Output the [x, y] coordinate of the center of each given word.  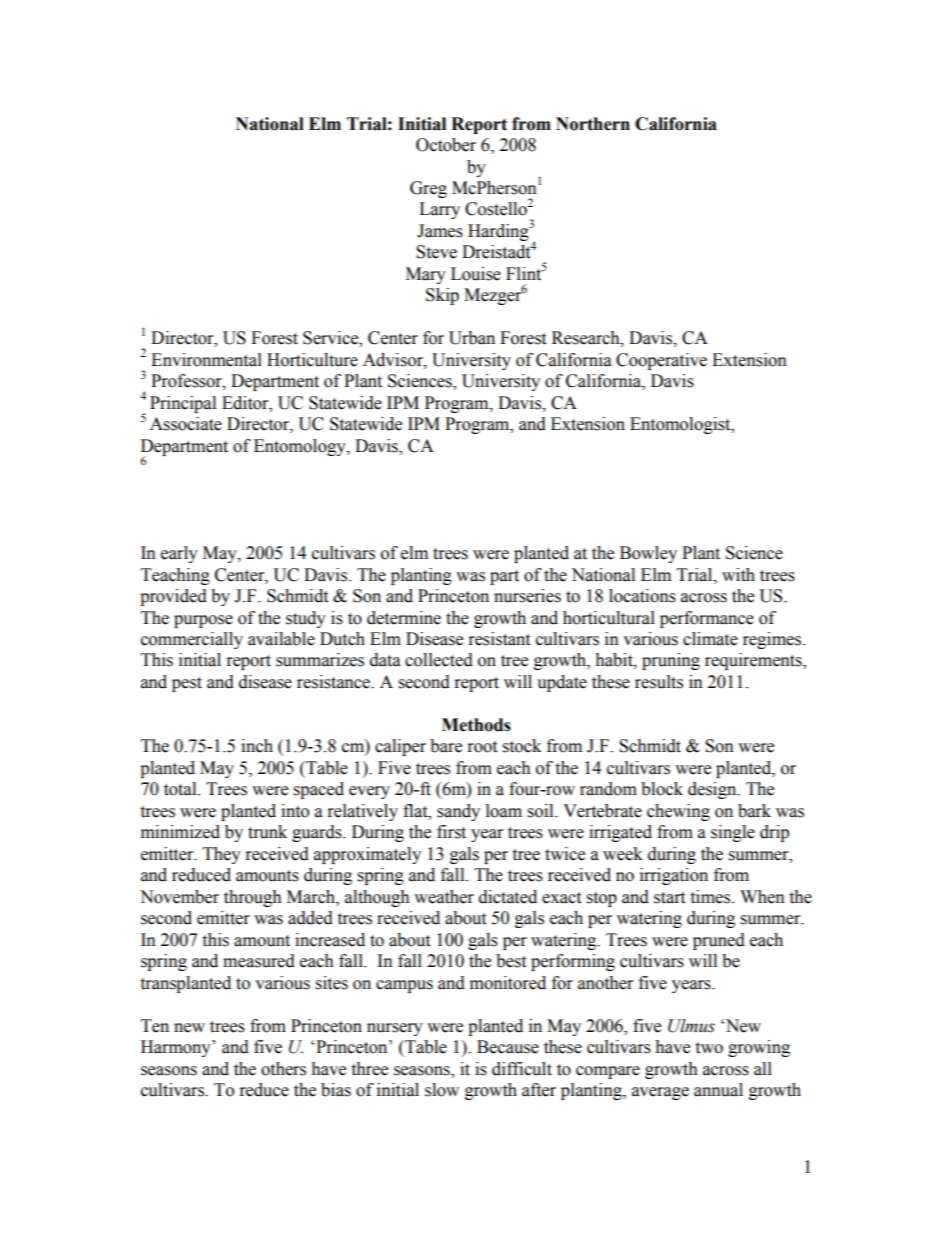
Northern [593, 124]
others [283, 1069]
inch [257, 746]
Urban [472, 338]
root [482, 747]
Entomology [301, 447]
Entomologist [681, 425]
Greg [428, 189]
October [446, 145]
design [713, 790]
